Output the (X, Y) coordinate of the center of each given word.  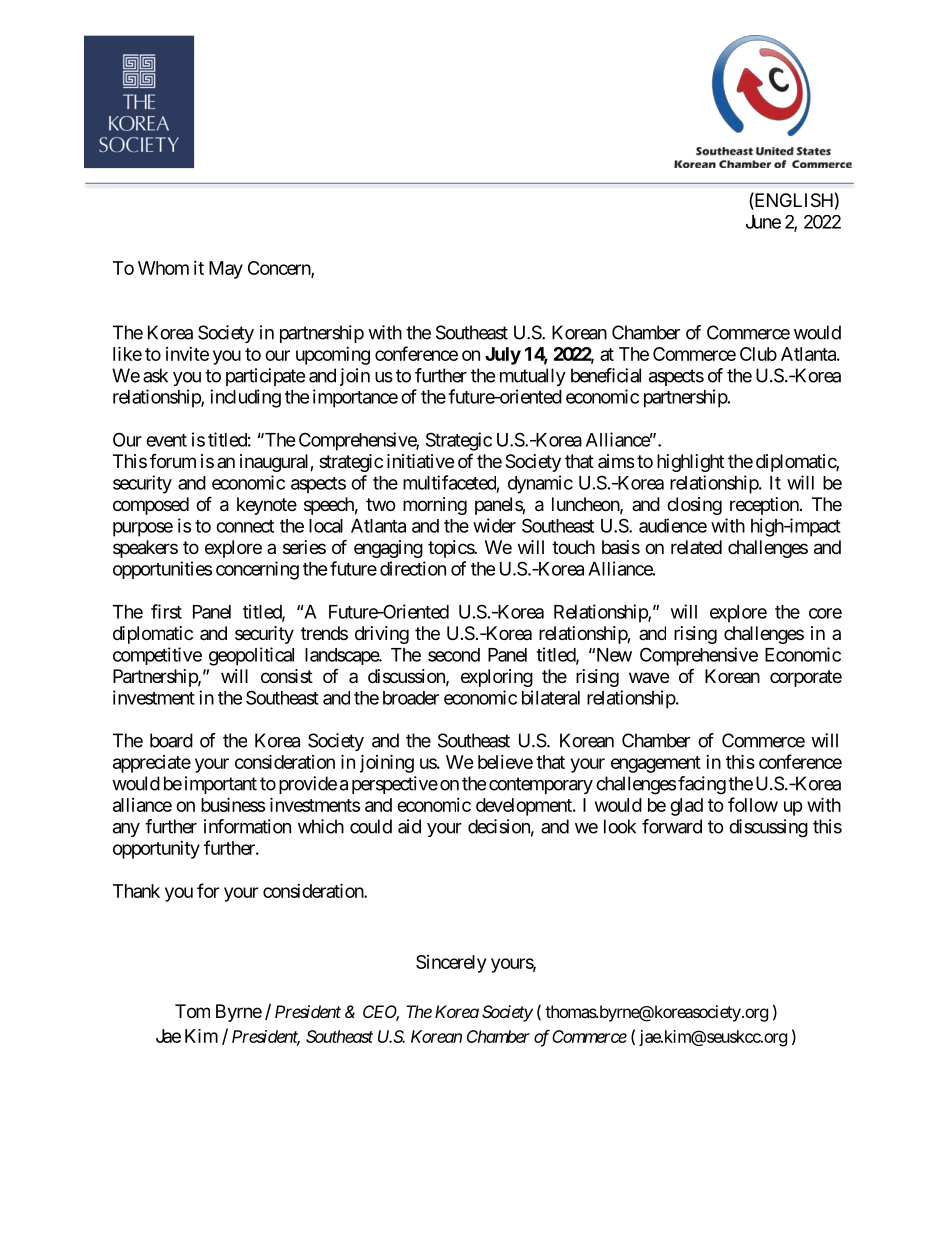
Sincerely (451, 964)
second (454, 655)
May (226, 270)
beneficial (606, 375)
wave (649, 677)
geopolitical (251, 656)
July (503, 356)
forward (672, 826)
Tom (192, 1011)
